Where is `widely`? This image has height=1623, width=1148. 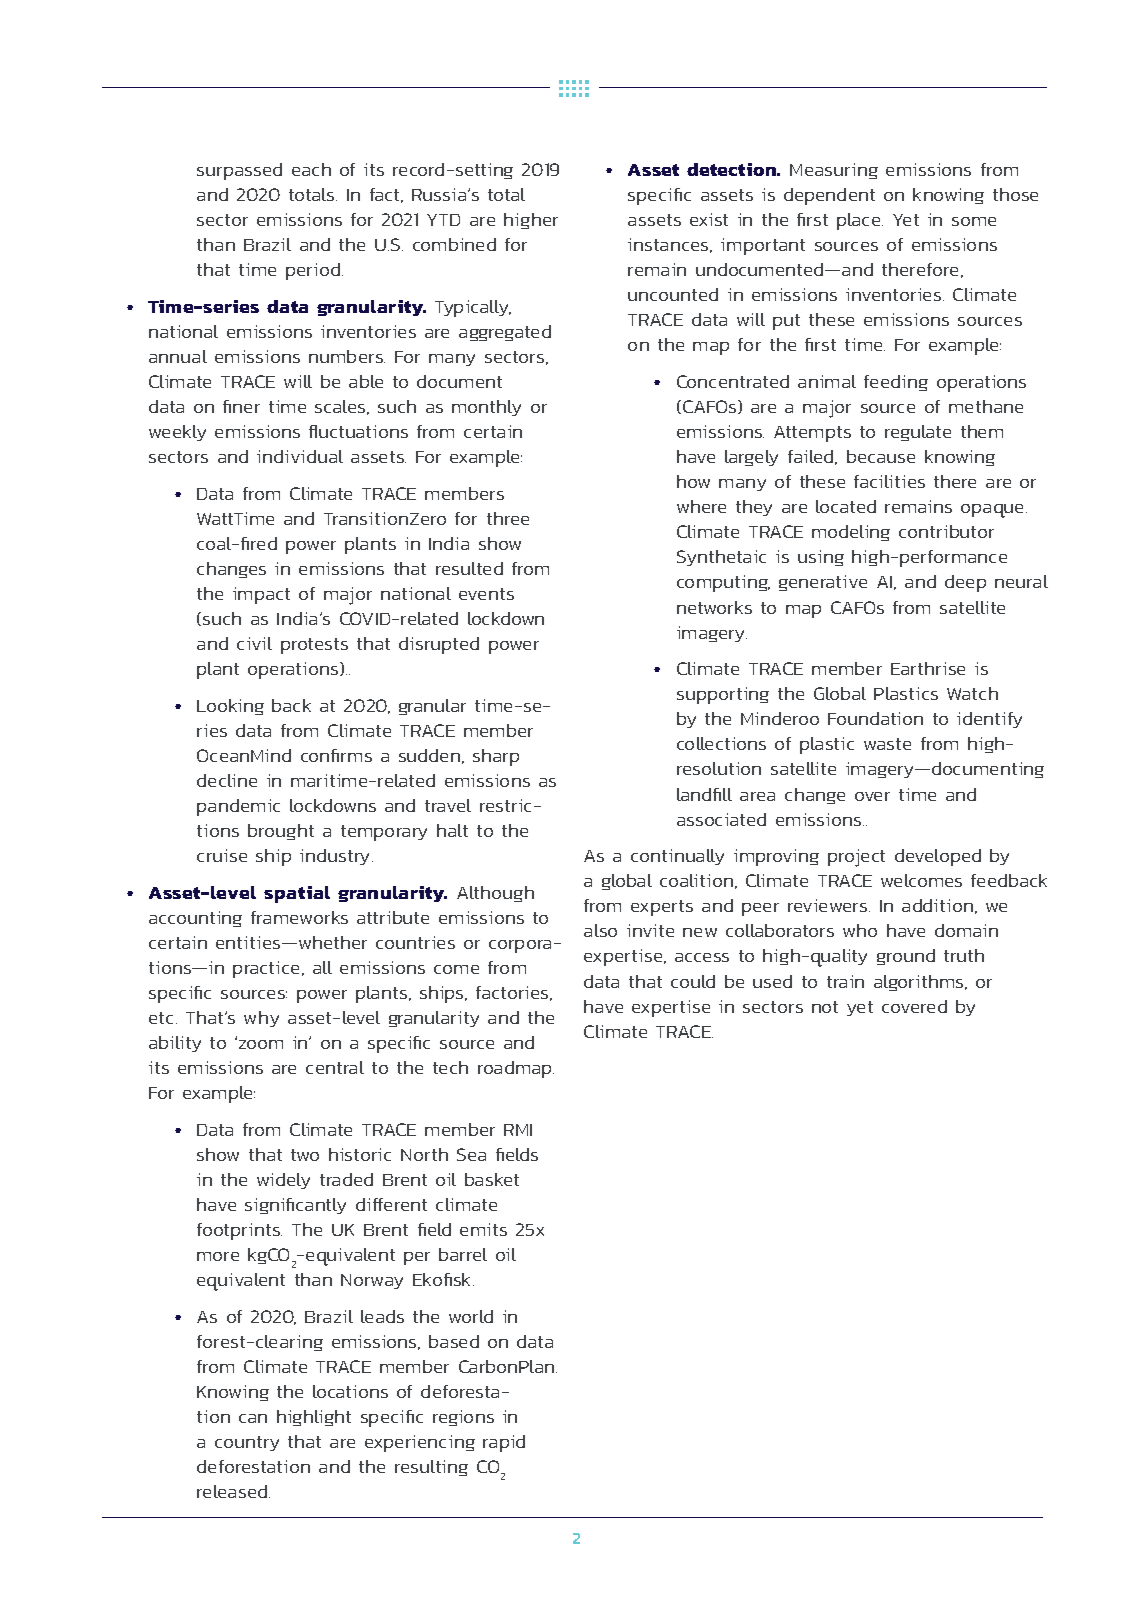 widely is located at coordinates (283, 1181).
